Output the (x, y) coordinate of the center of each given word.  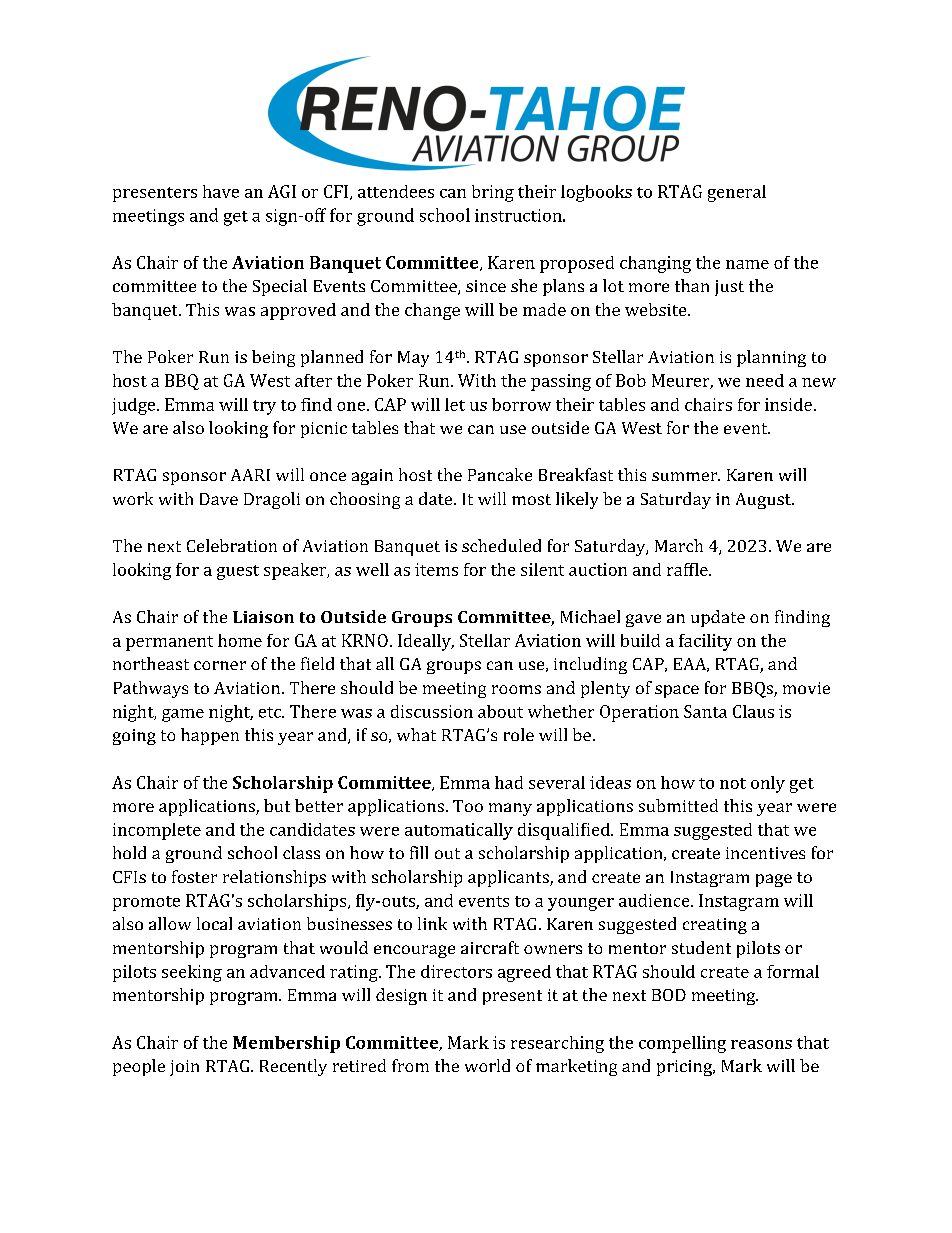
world (487, 1065)
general (737, 193)
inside (788, 404)
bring (493, 193)
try (264, 407)
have (221, 191)
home (240, 640)
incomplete (157, 831)
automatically (459, 831)
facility (705, 642)
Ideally (425, 642)
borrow (521, 404)
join (184, 1068)
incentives (765, 853)
